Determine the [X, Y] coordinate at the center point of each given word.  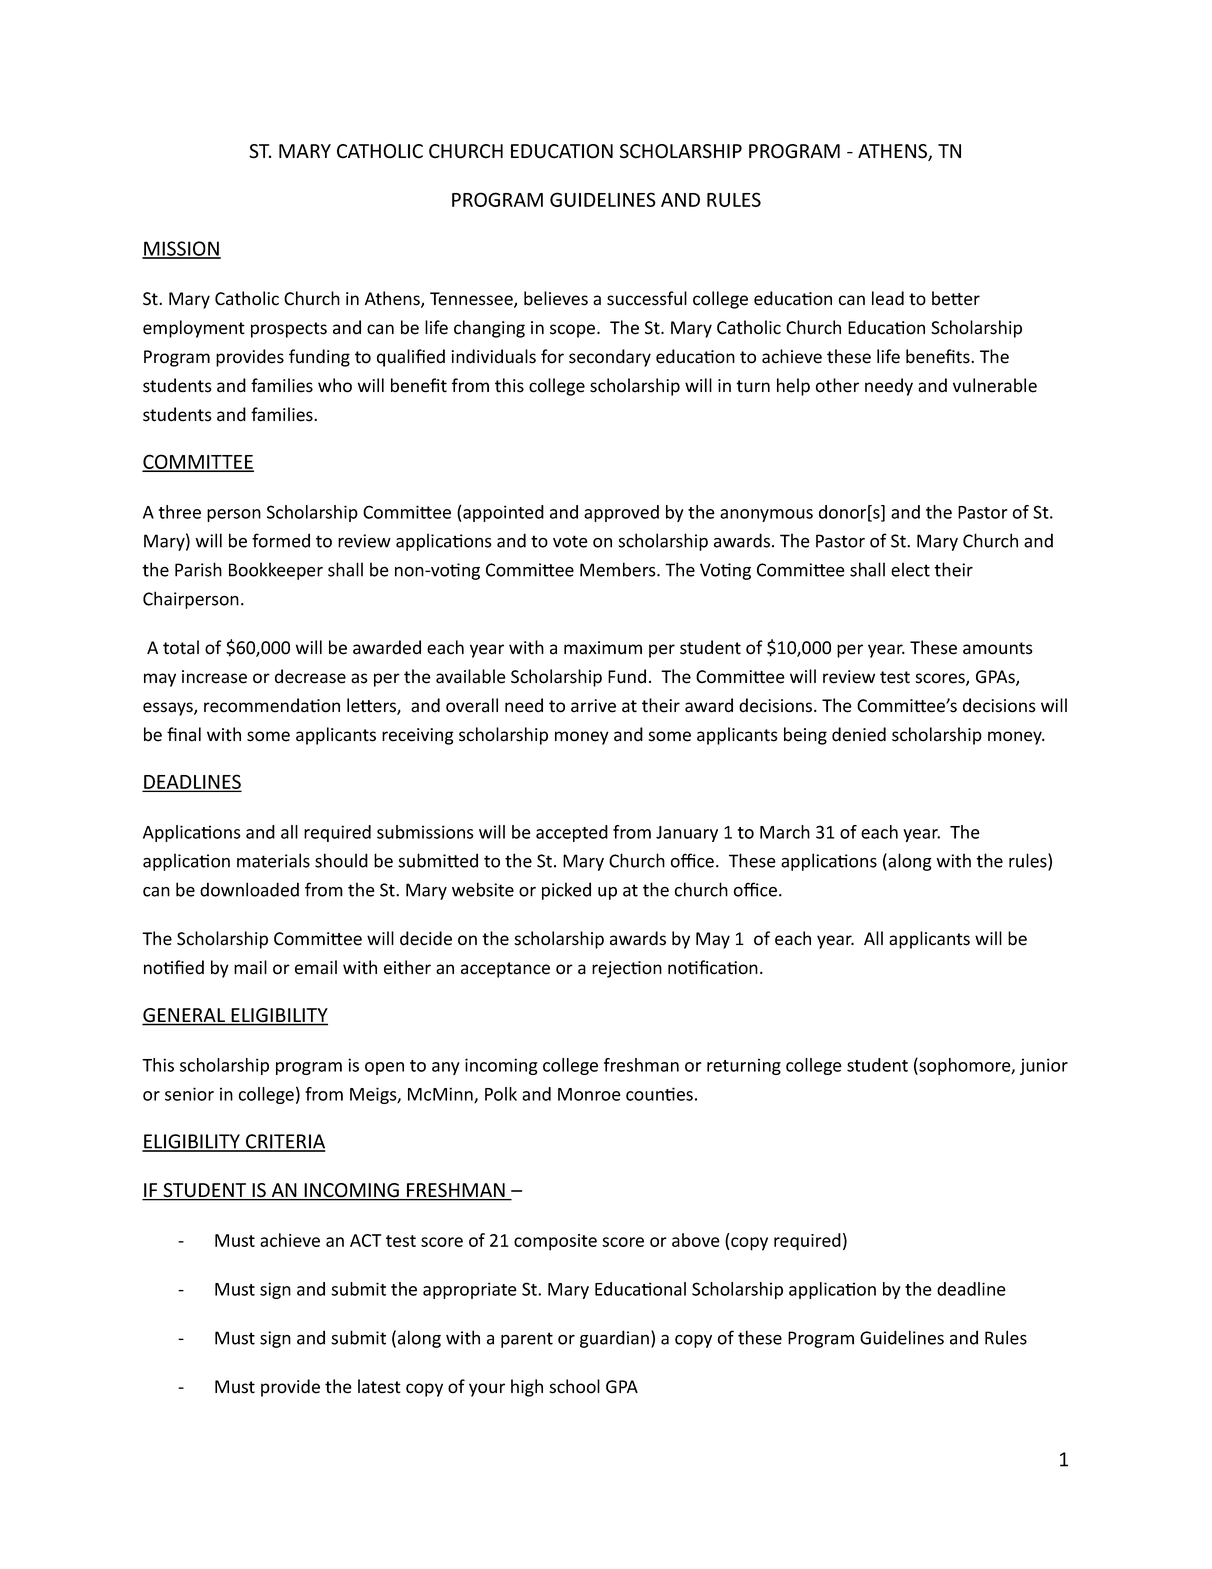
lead [888, 298]
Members [619, 569]
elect [910, 569]
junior [1044, 1066]
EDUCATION [562, 151]
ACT [366, 1240]
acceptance [505, 970]
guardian [614, 1339]
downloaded [249, 889]
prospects [289, 330]
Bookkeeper [276, 571]
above [696, 1240]
